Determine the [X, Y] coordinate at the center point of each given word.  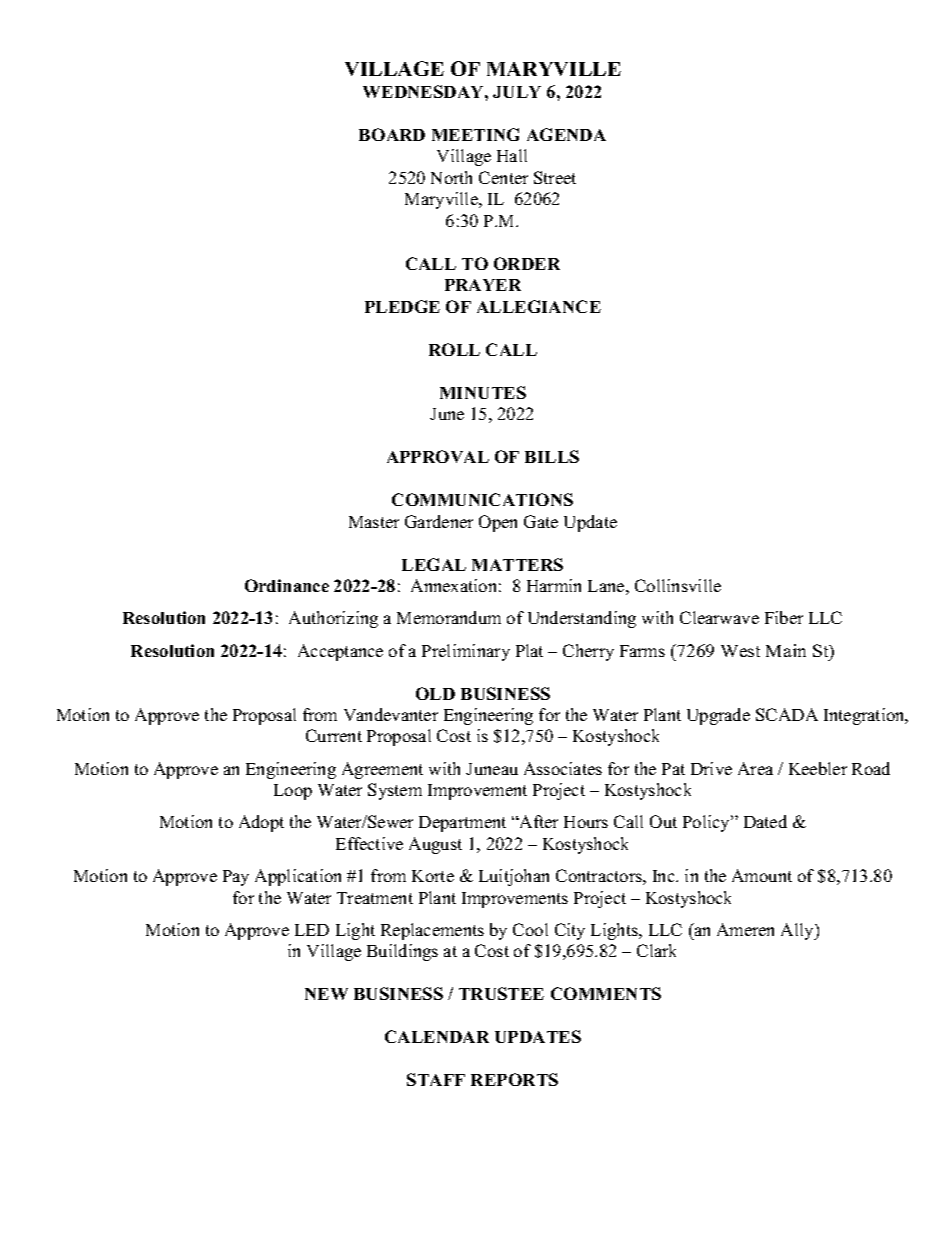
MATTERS [517, 564]
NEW [326, 994]
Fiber [784, 617]
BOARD [392, 134]
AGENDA [566, 134]
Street [555, 177]
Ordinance [287, 585]
